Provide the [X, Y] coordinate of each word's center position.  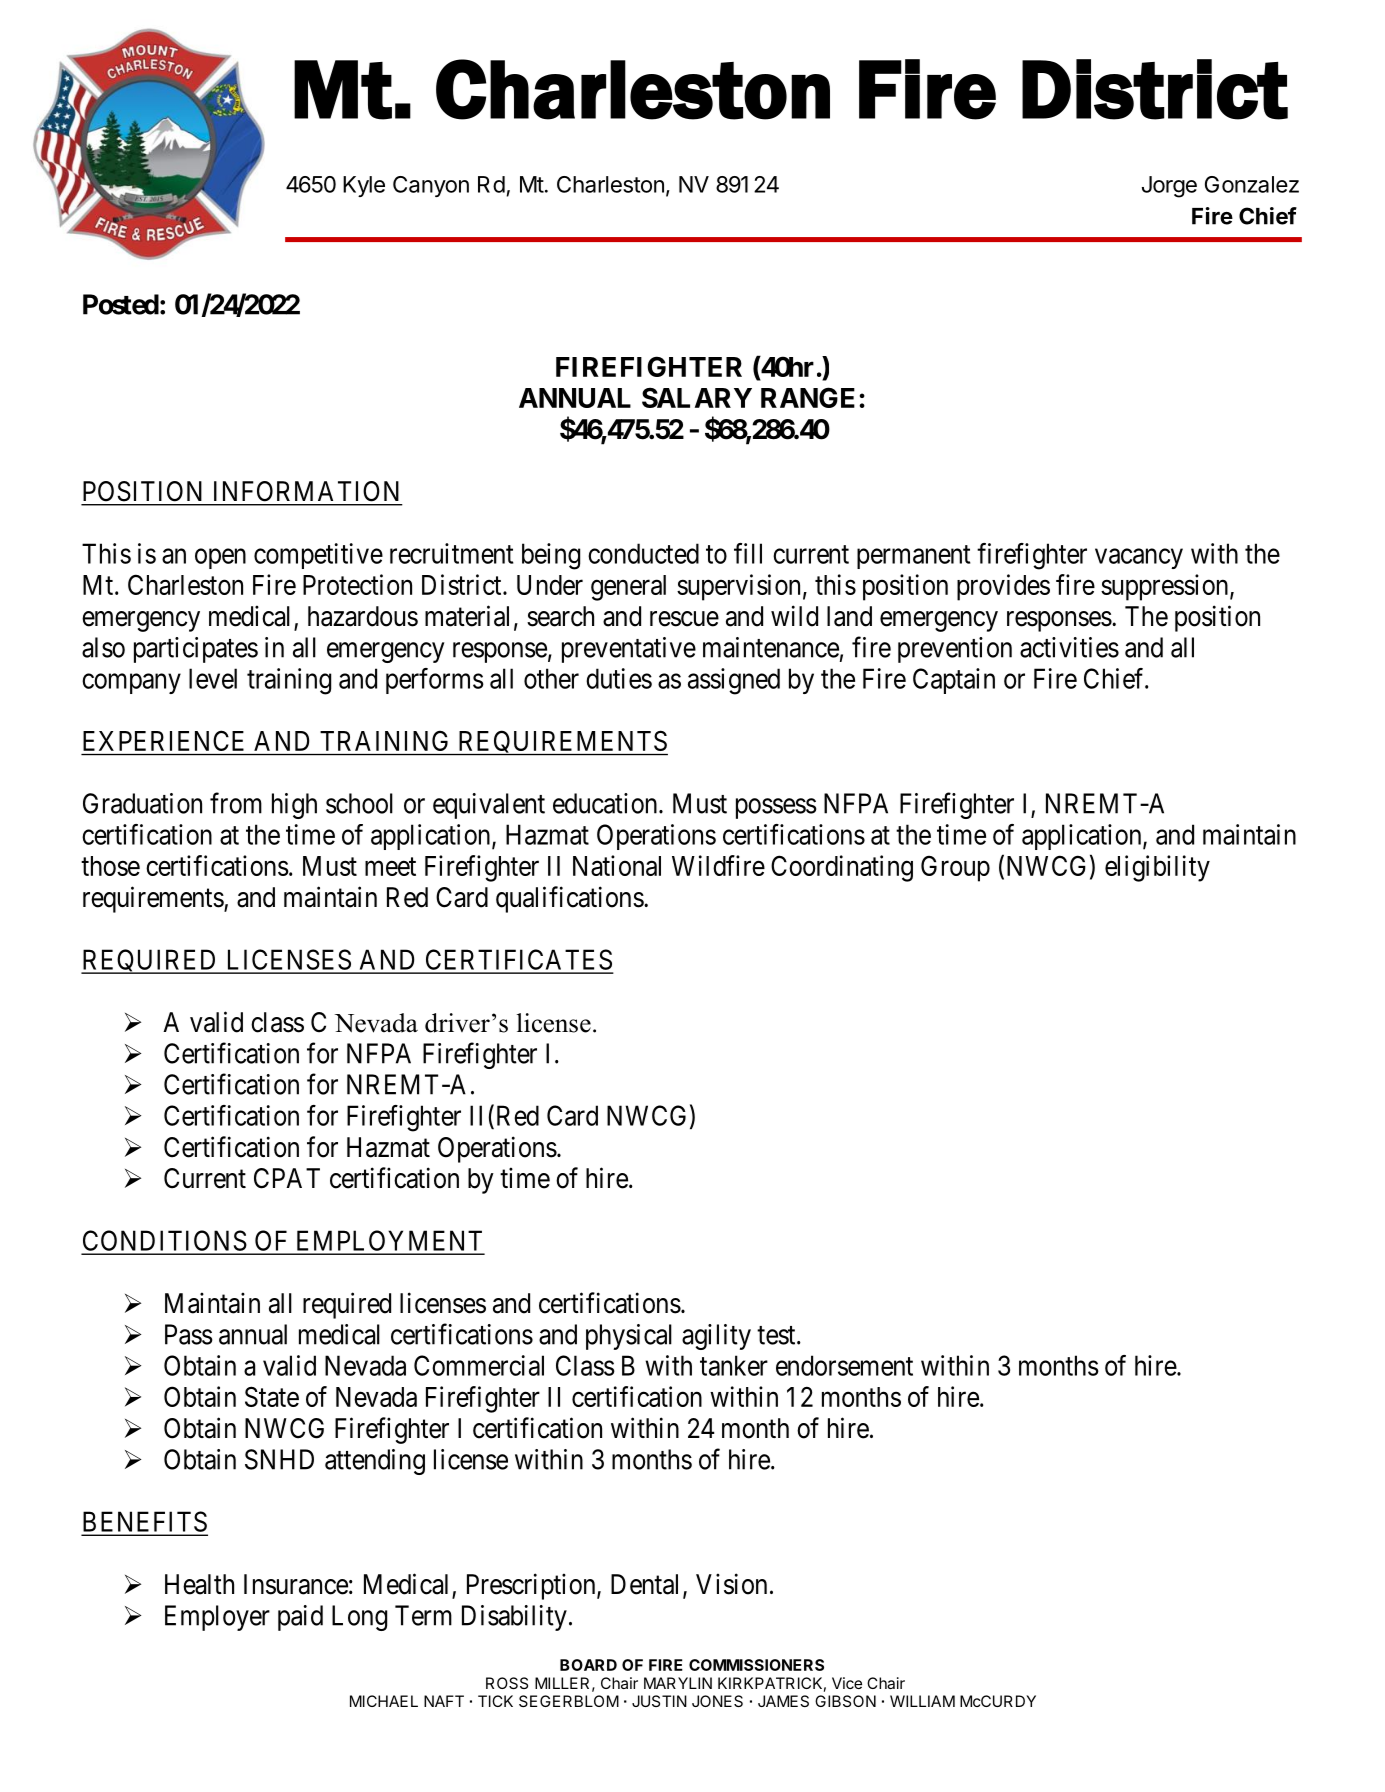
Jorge [1169, 187]
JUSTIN [659, 1701]
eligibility [1157, 868]
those [110, 866]
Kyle [364, 186]
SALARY [697, 397]
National [617, 865]
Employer [217, 1618]
